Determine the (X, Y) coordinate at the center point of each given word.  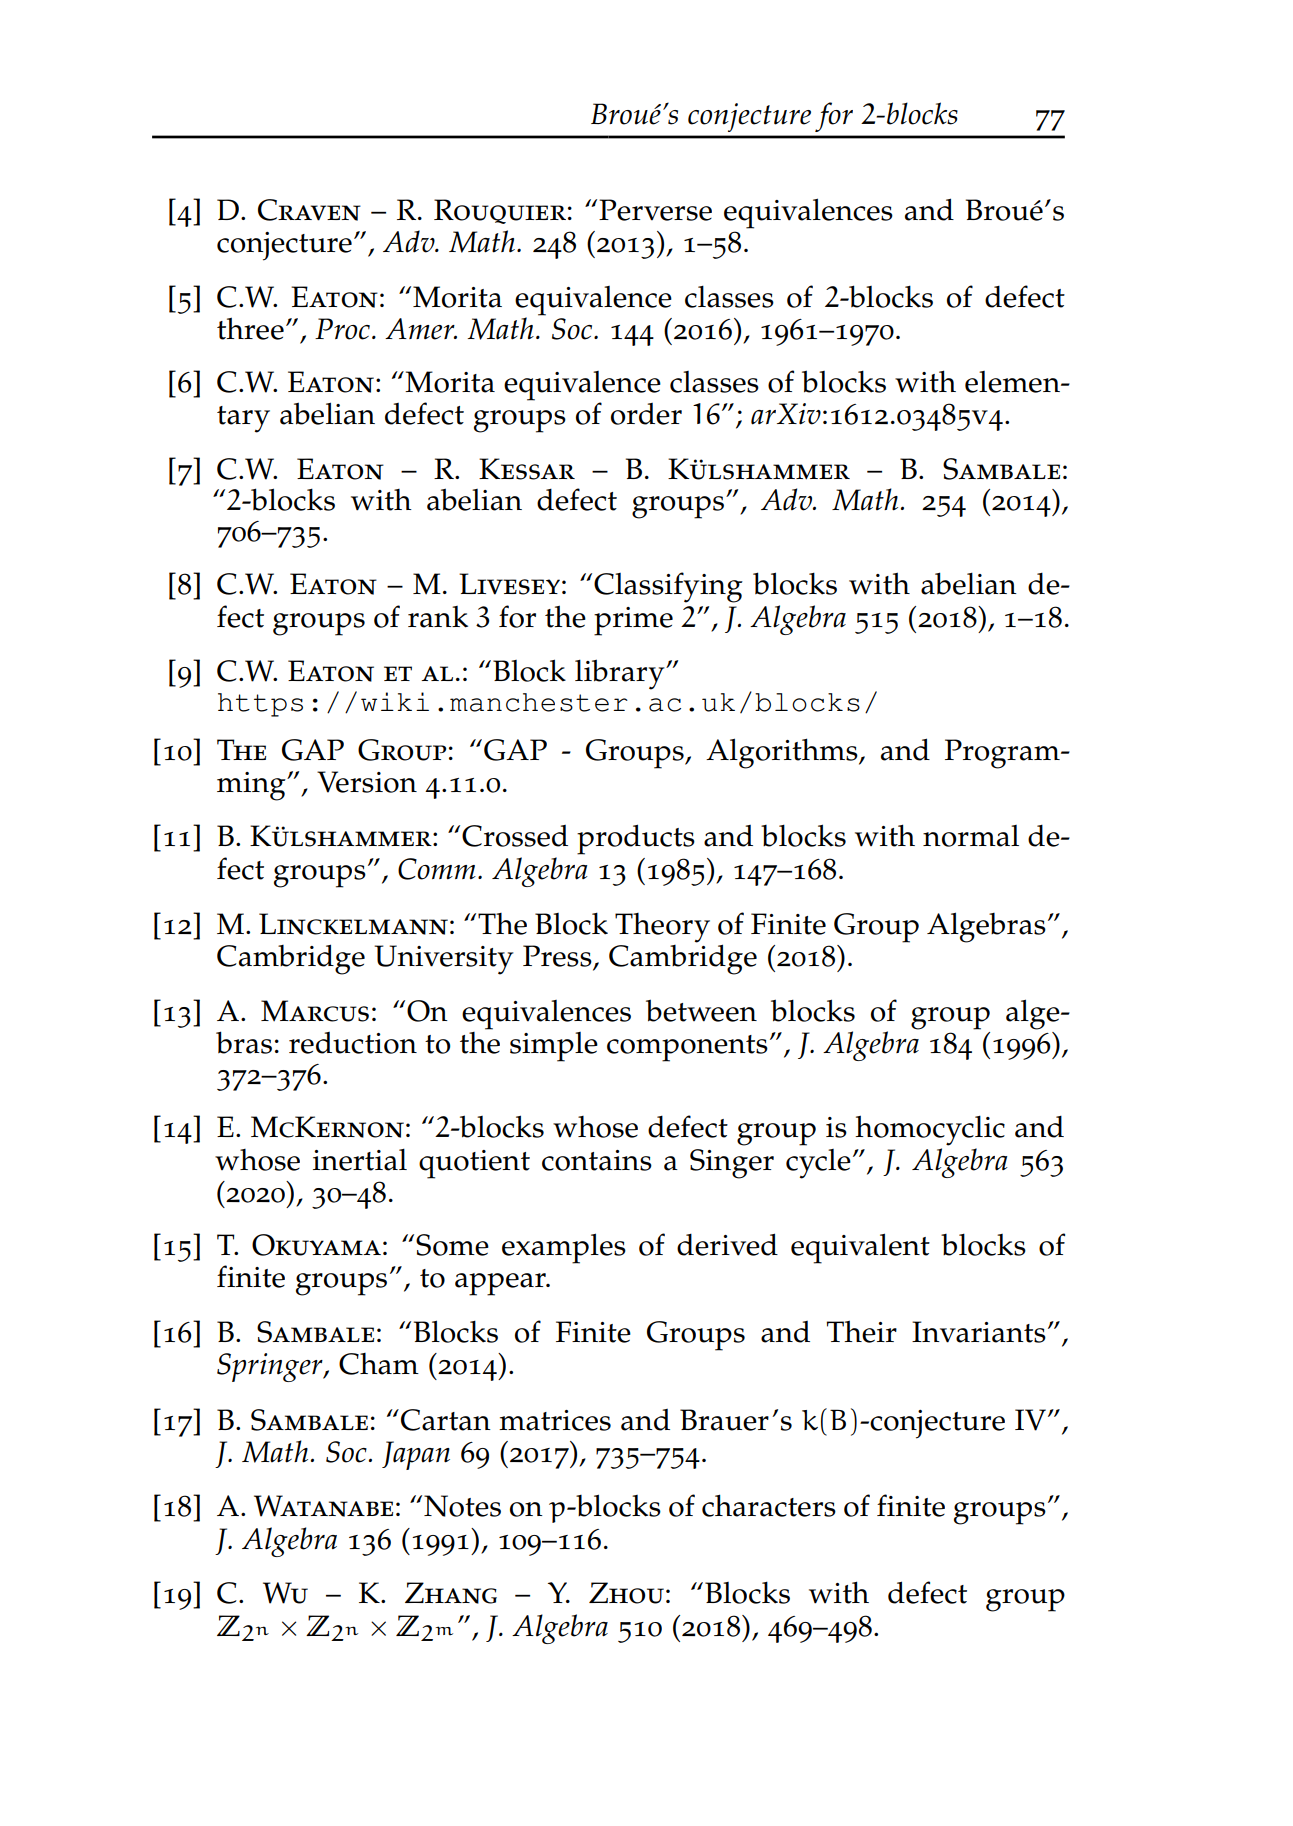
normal (971, 836)
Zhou (626, 1593)
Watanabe (323, 1506)
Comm (437, 869)
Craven (309, 210)
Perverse (655, 210)
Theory (662, 928)
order (646, 414)
